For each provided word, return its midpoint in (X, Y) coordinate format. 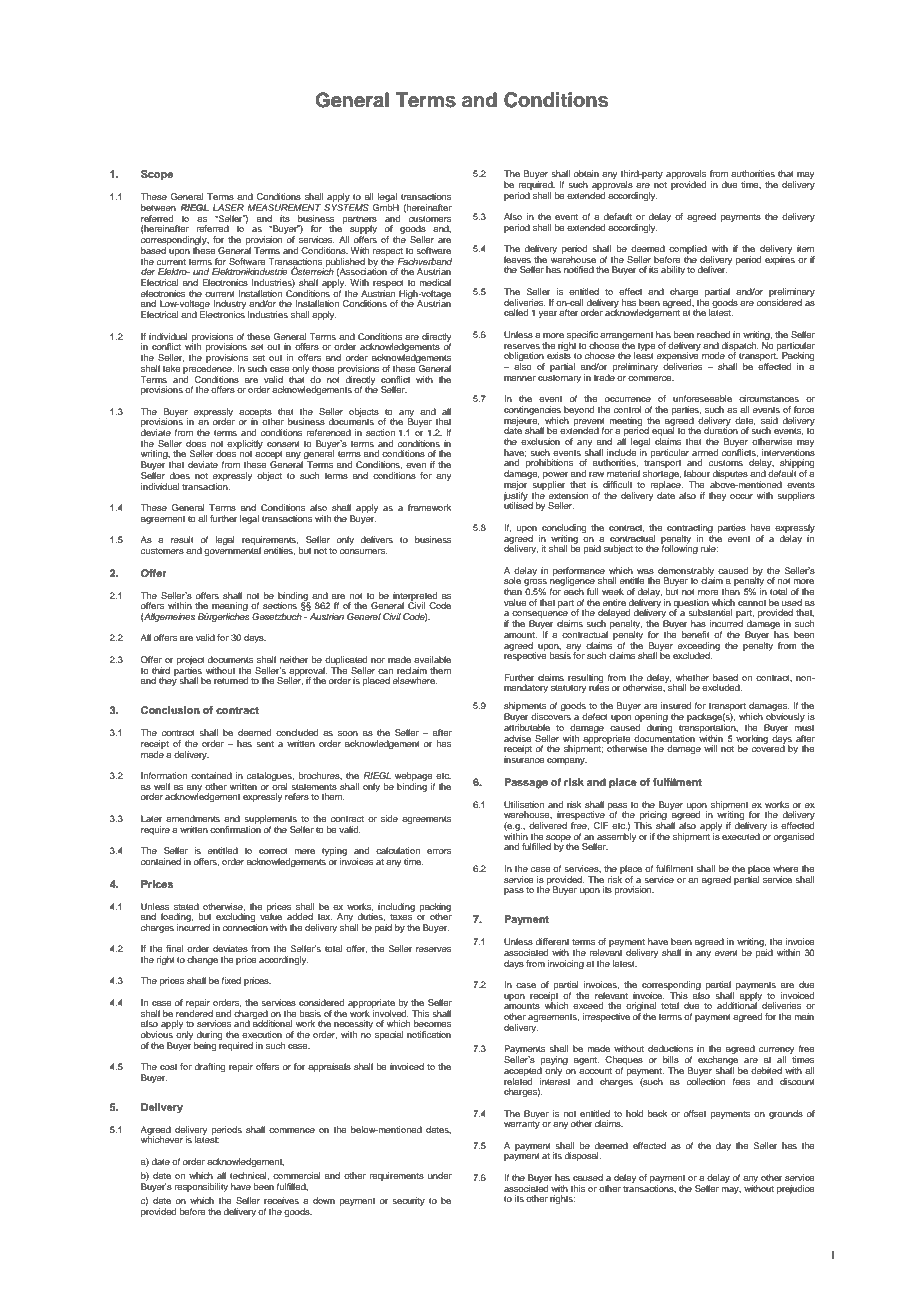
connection (245, 927)
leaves (517, 259)
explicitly (245, 444)
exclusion (540, 441)
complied (688, 249)
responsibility (201, 1187)
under (440, 1175)
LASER (228, 207)
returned (231, 680)
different (552, 941)
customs (726, 463)
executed (741, 836)
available (432, 659)
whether (692, 677)
